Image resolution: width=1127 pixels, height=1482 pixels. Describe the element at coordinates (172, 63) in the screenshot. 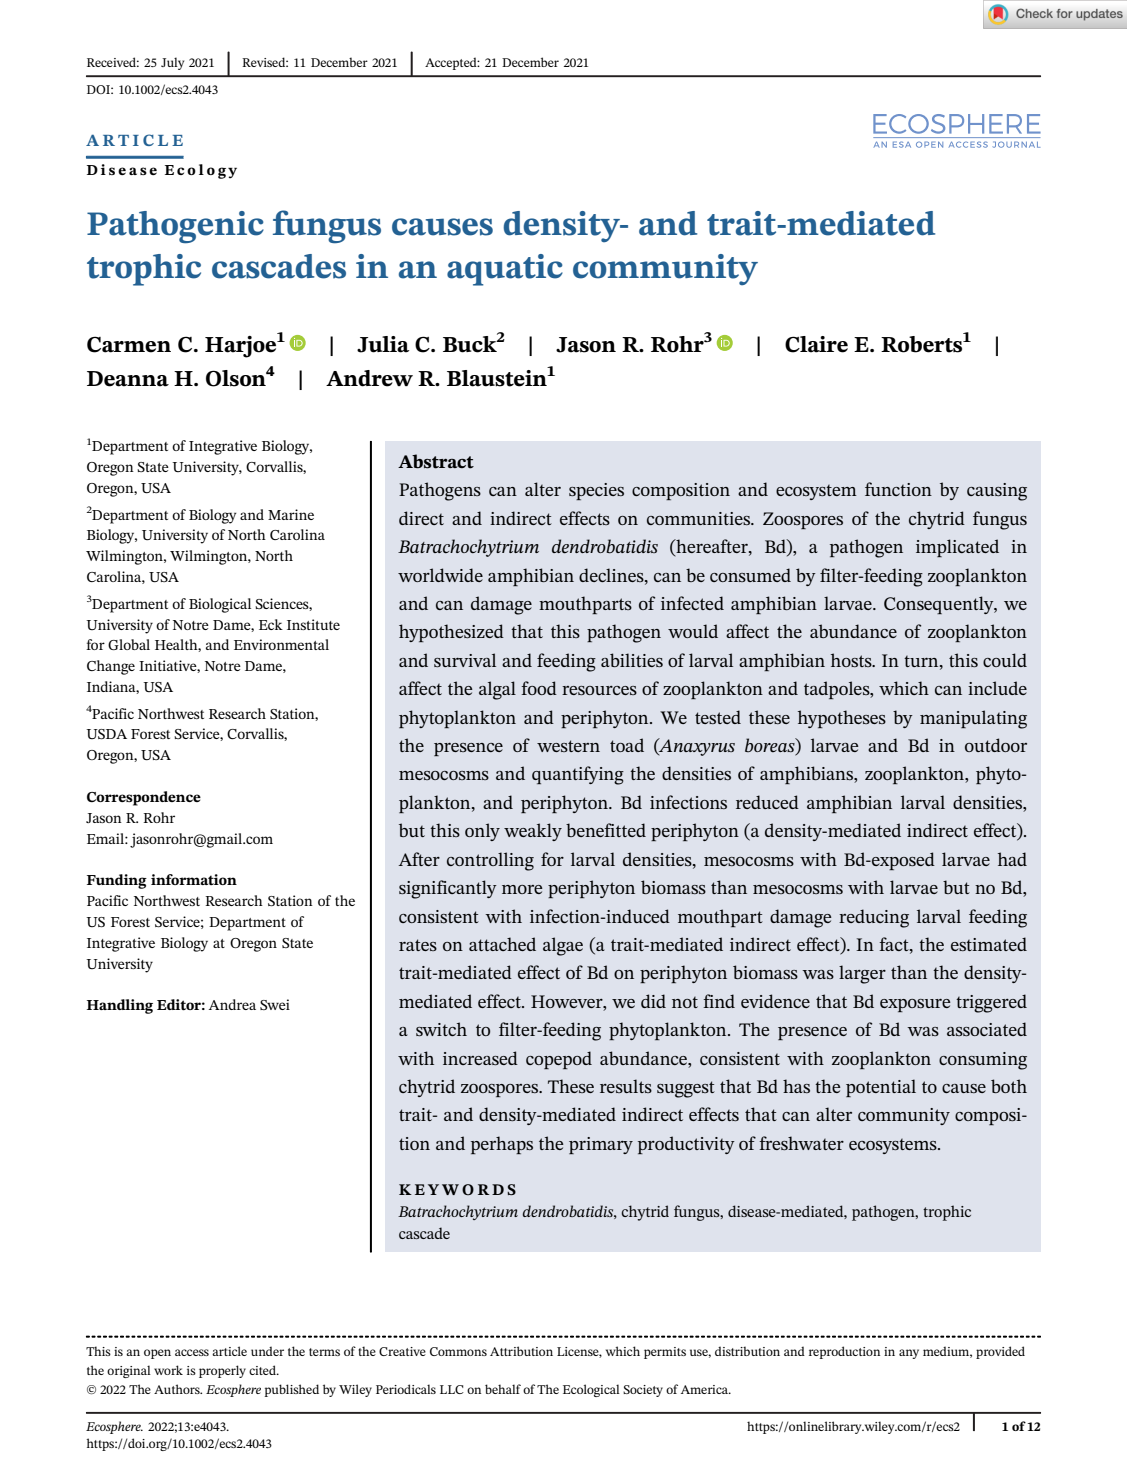

I see `July` at that location.
